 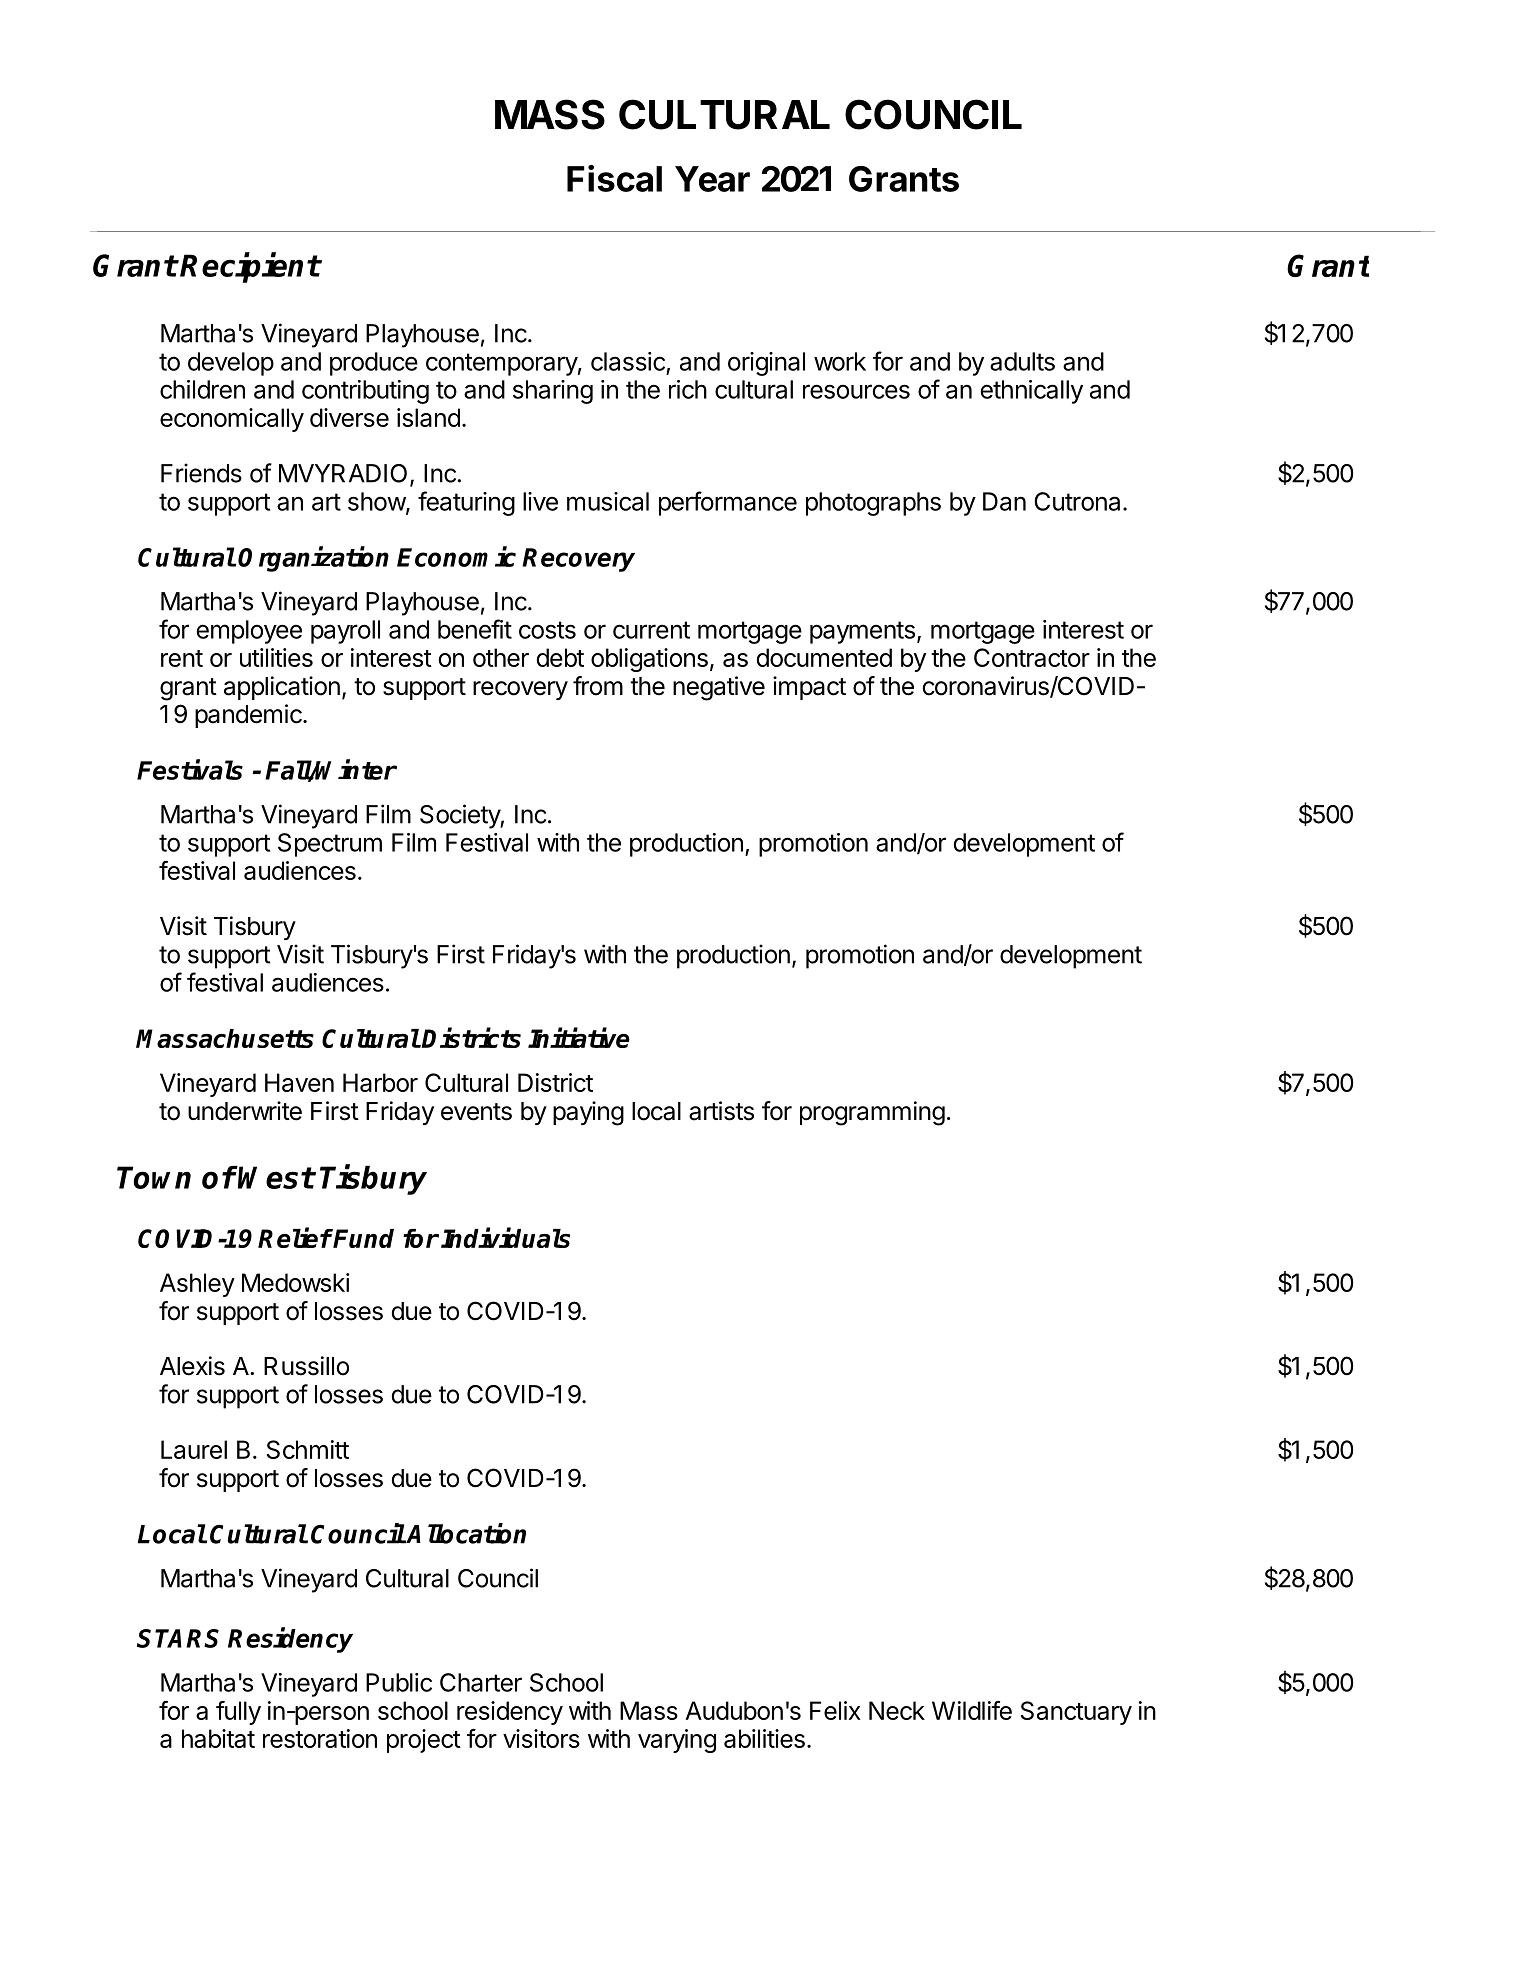 I want to click on Haven, so click(x=299, y=1082).
